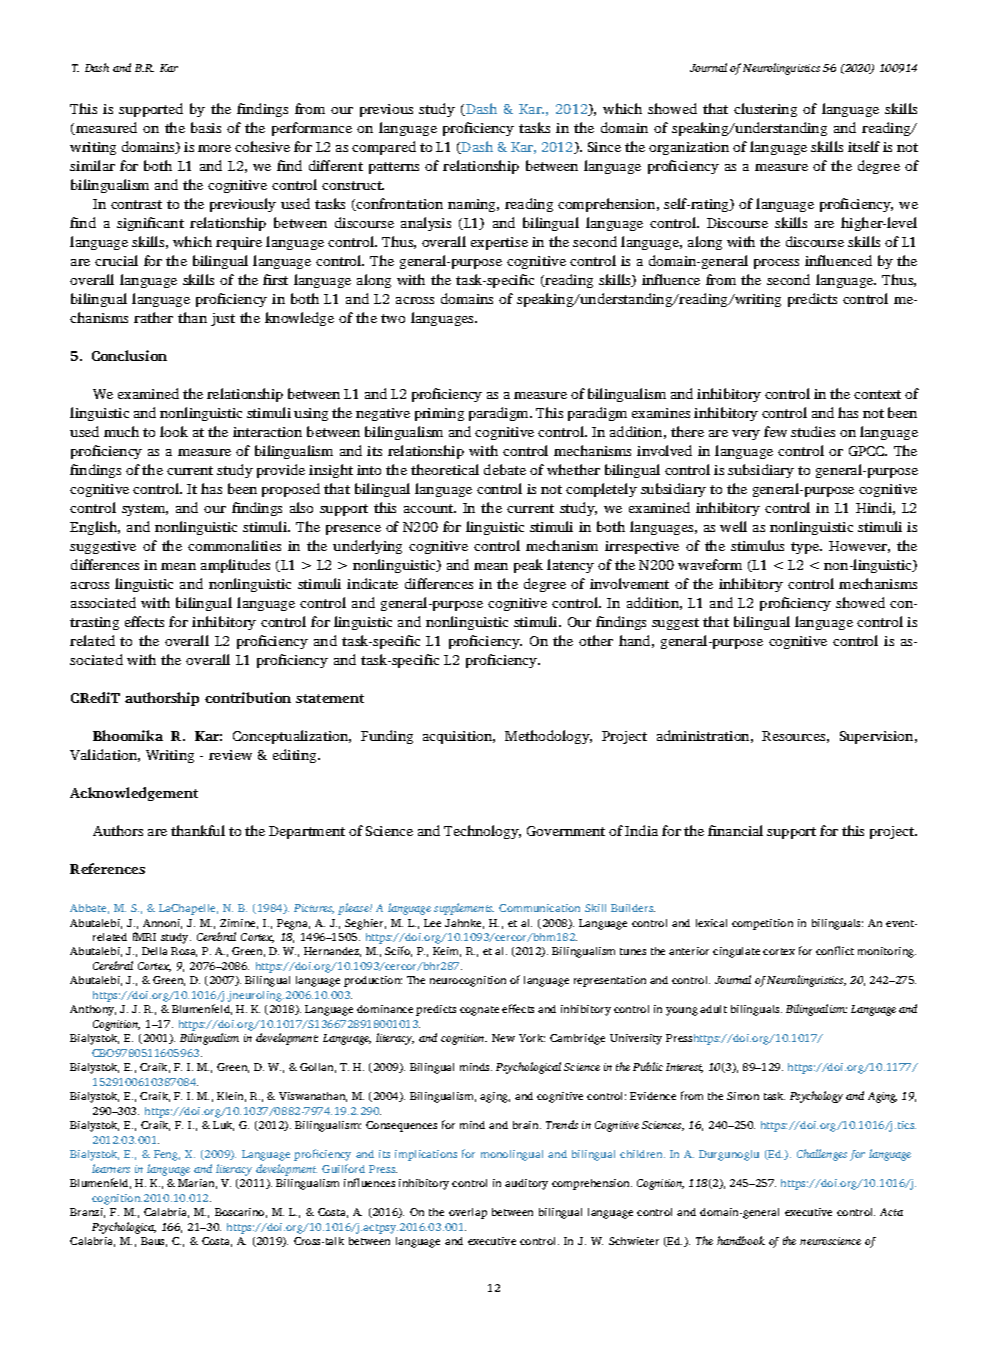 The image size is (989, 1349). Describe the element at coordinates (566, 831) in the page. I see `Government` at that location.
